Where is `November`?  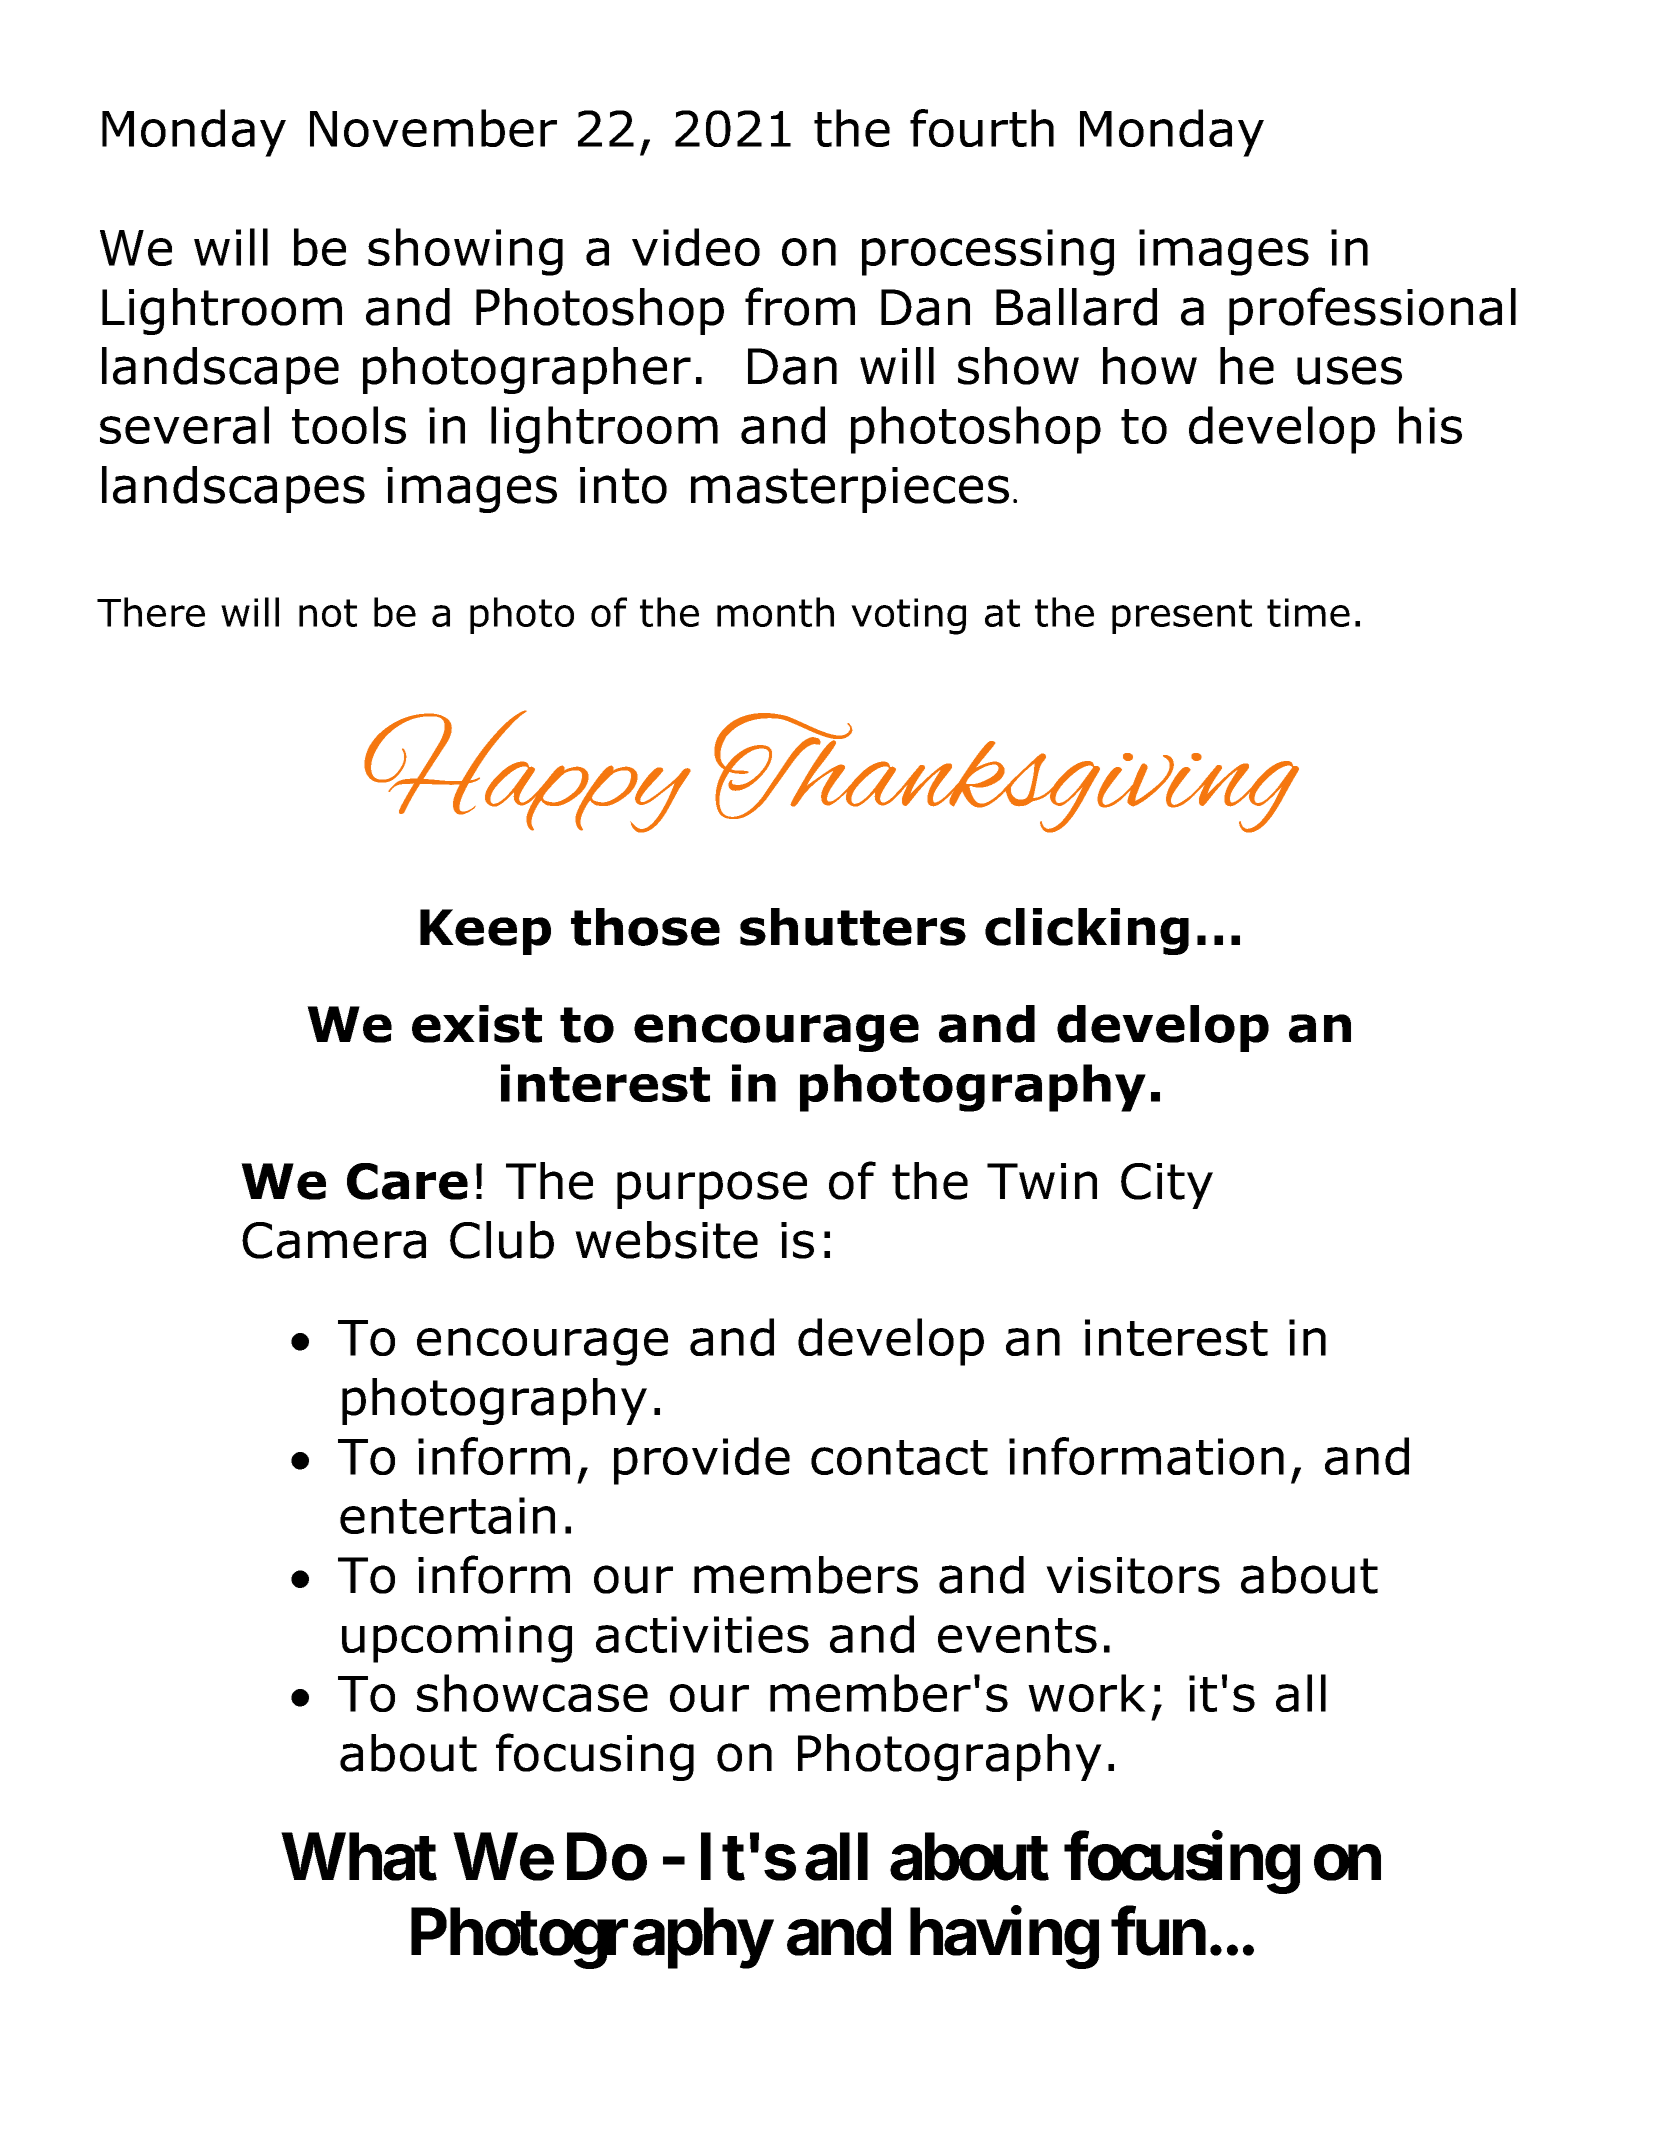
November is located at coordinates (433, 128).
